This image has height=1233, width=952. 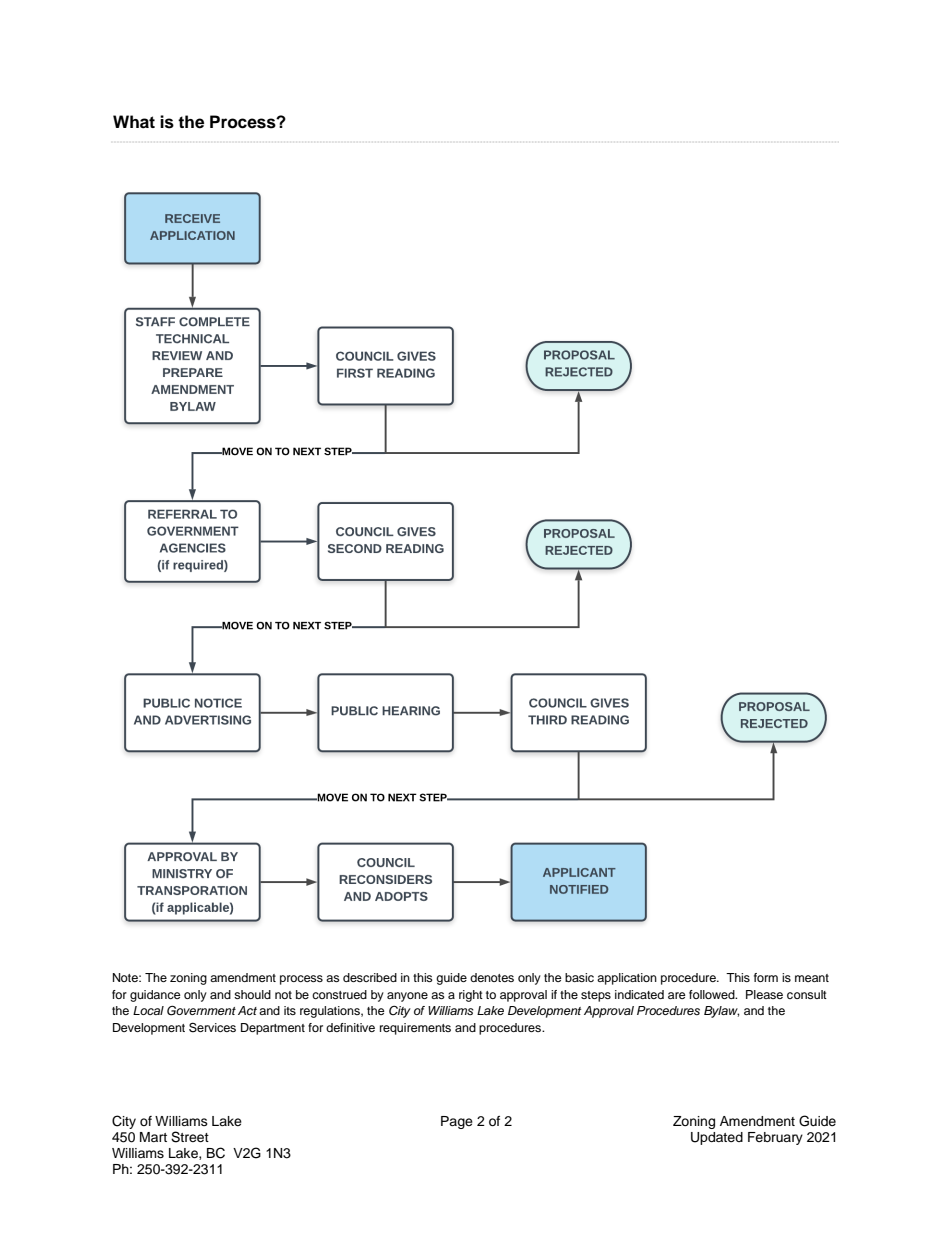 I want to click on meant, so click(x=812, y=978).
